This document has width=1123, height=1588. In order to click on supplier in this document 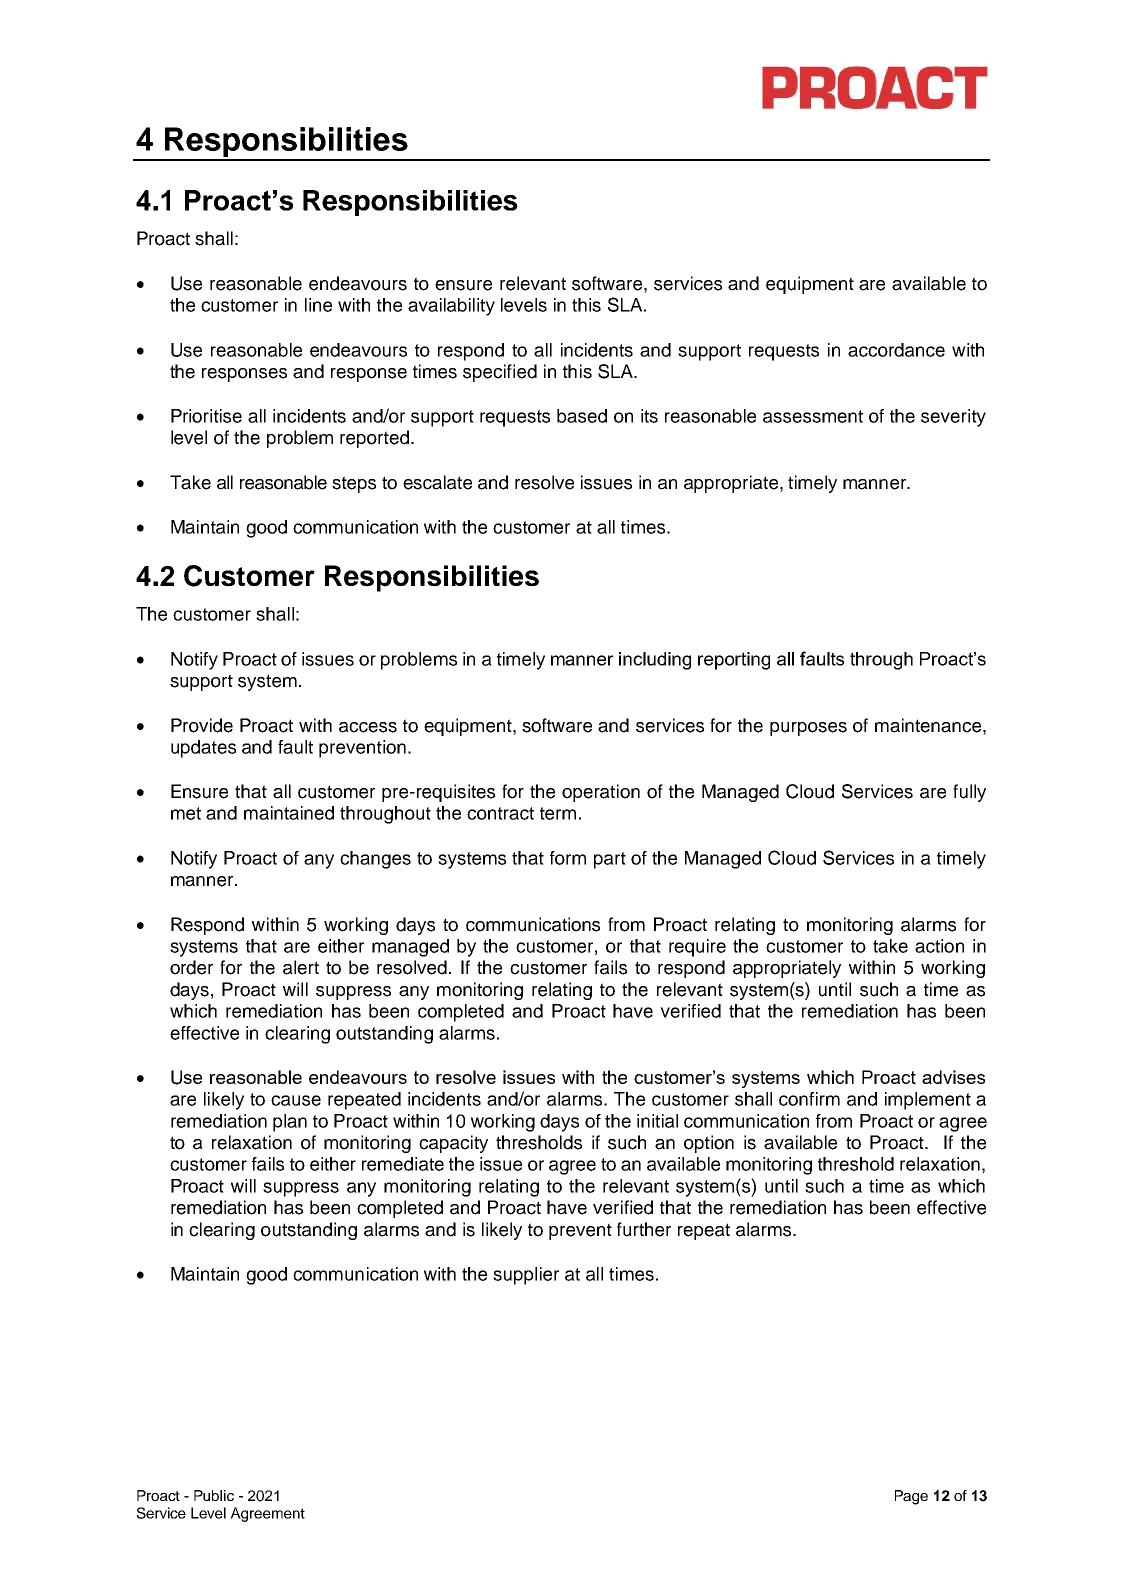, I will do `click(526, 1276)`.
